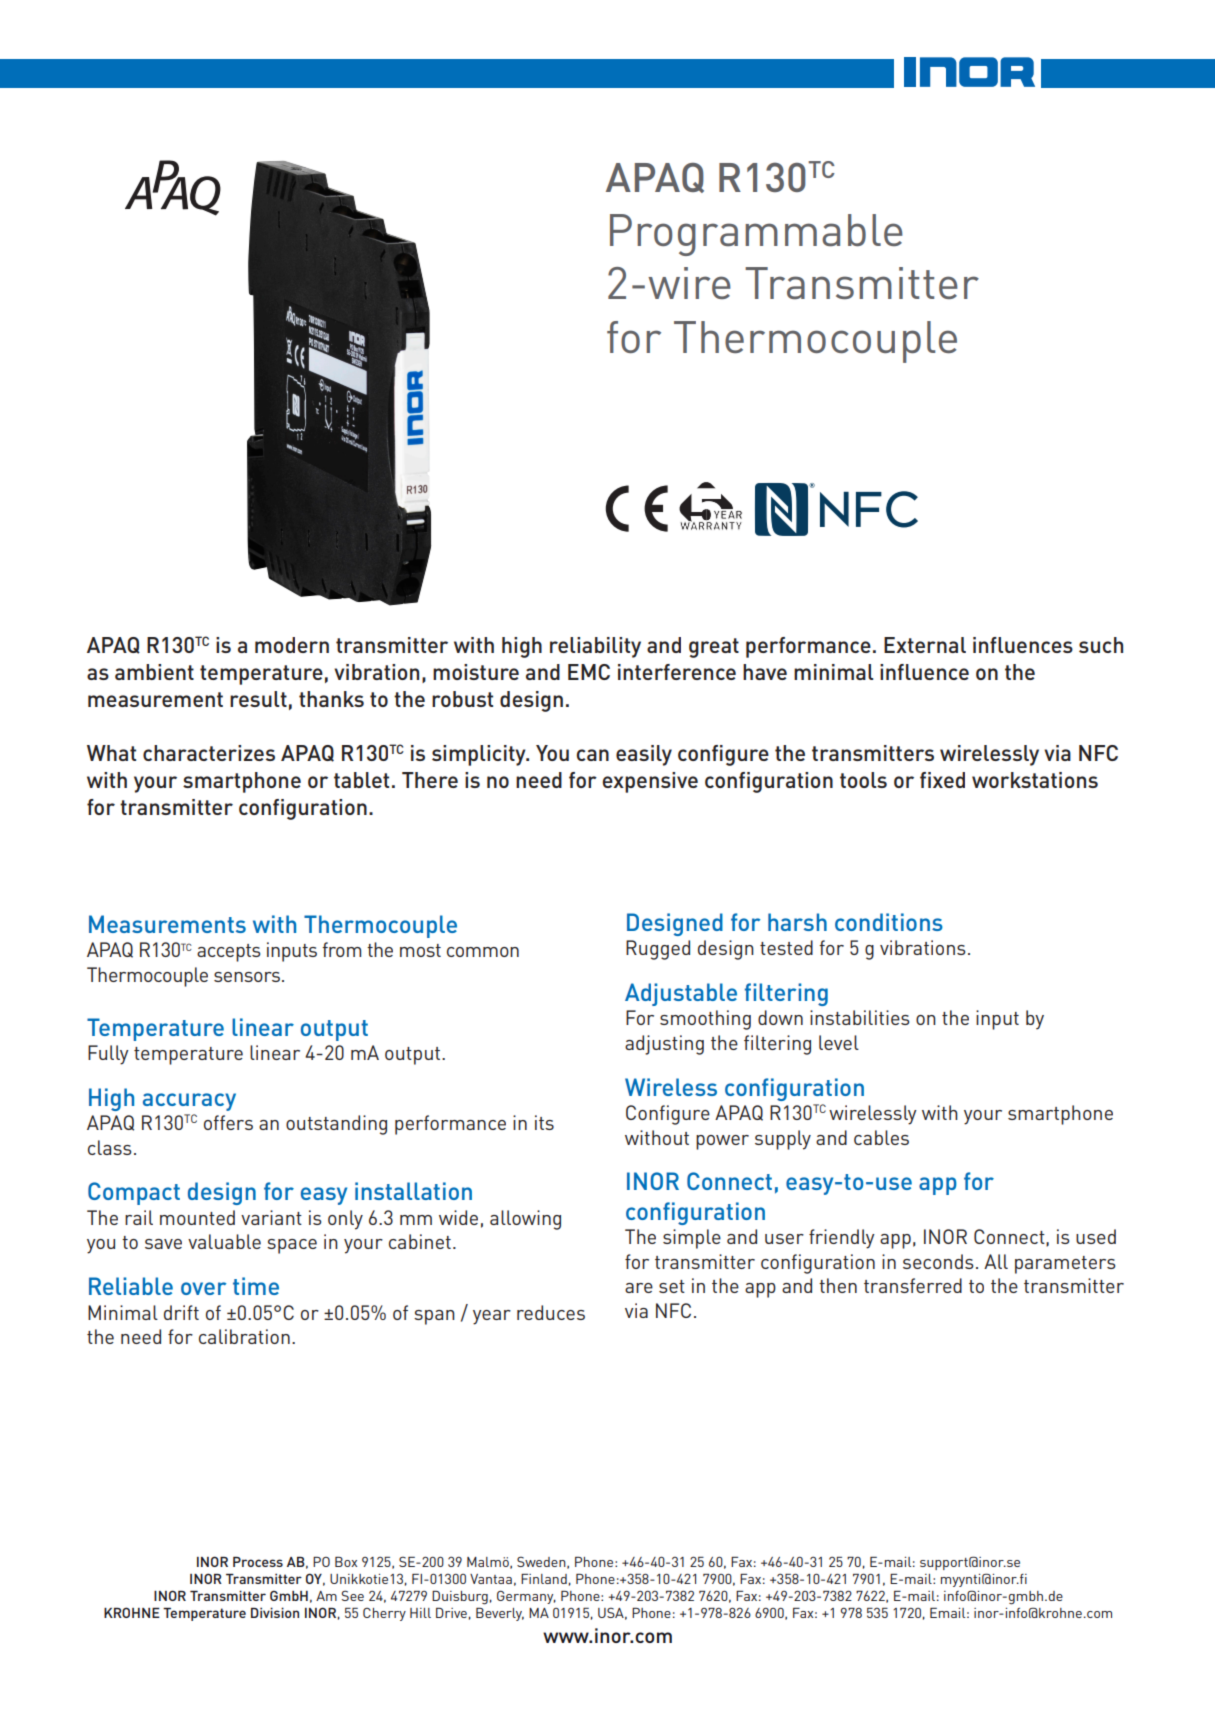 This document has width=1215, height=1718. What do you see at coordinates (544, 1122) in the document?
I see `its` at bounding box center [544, 1122].
